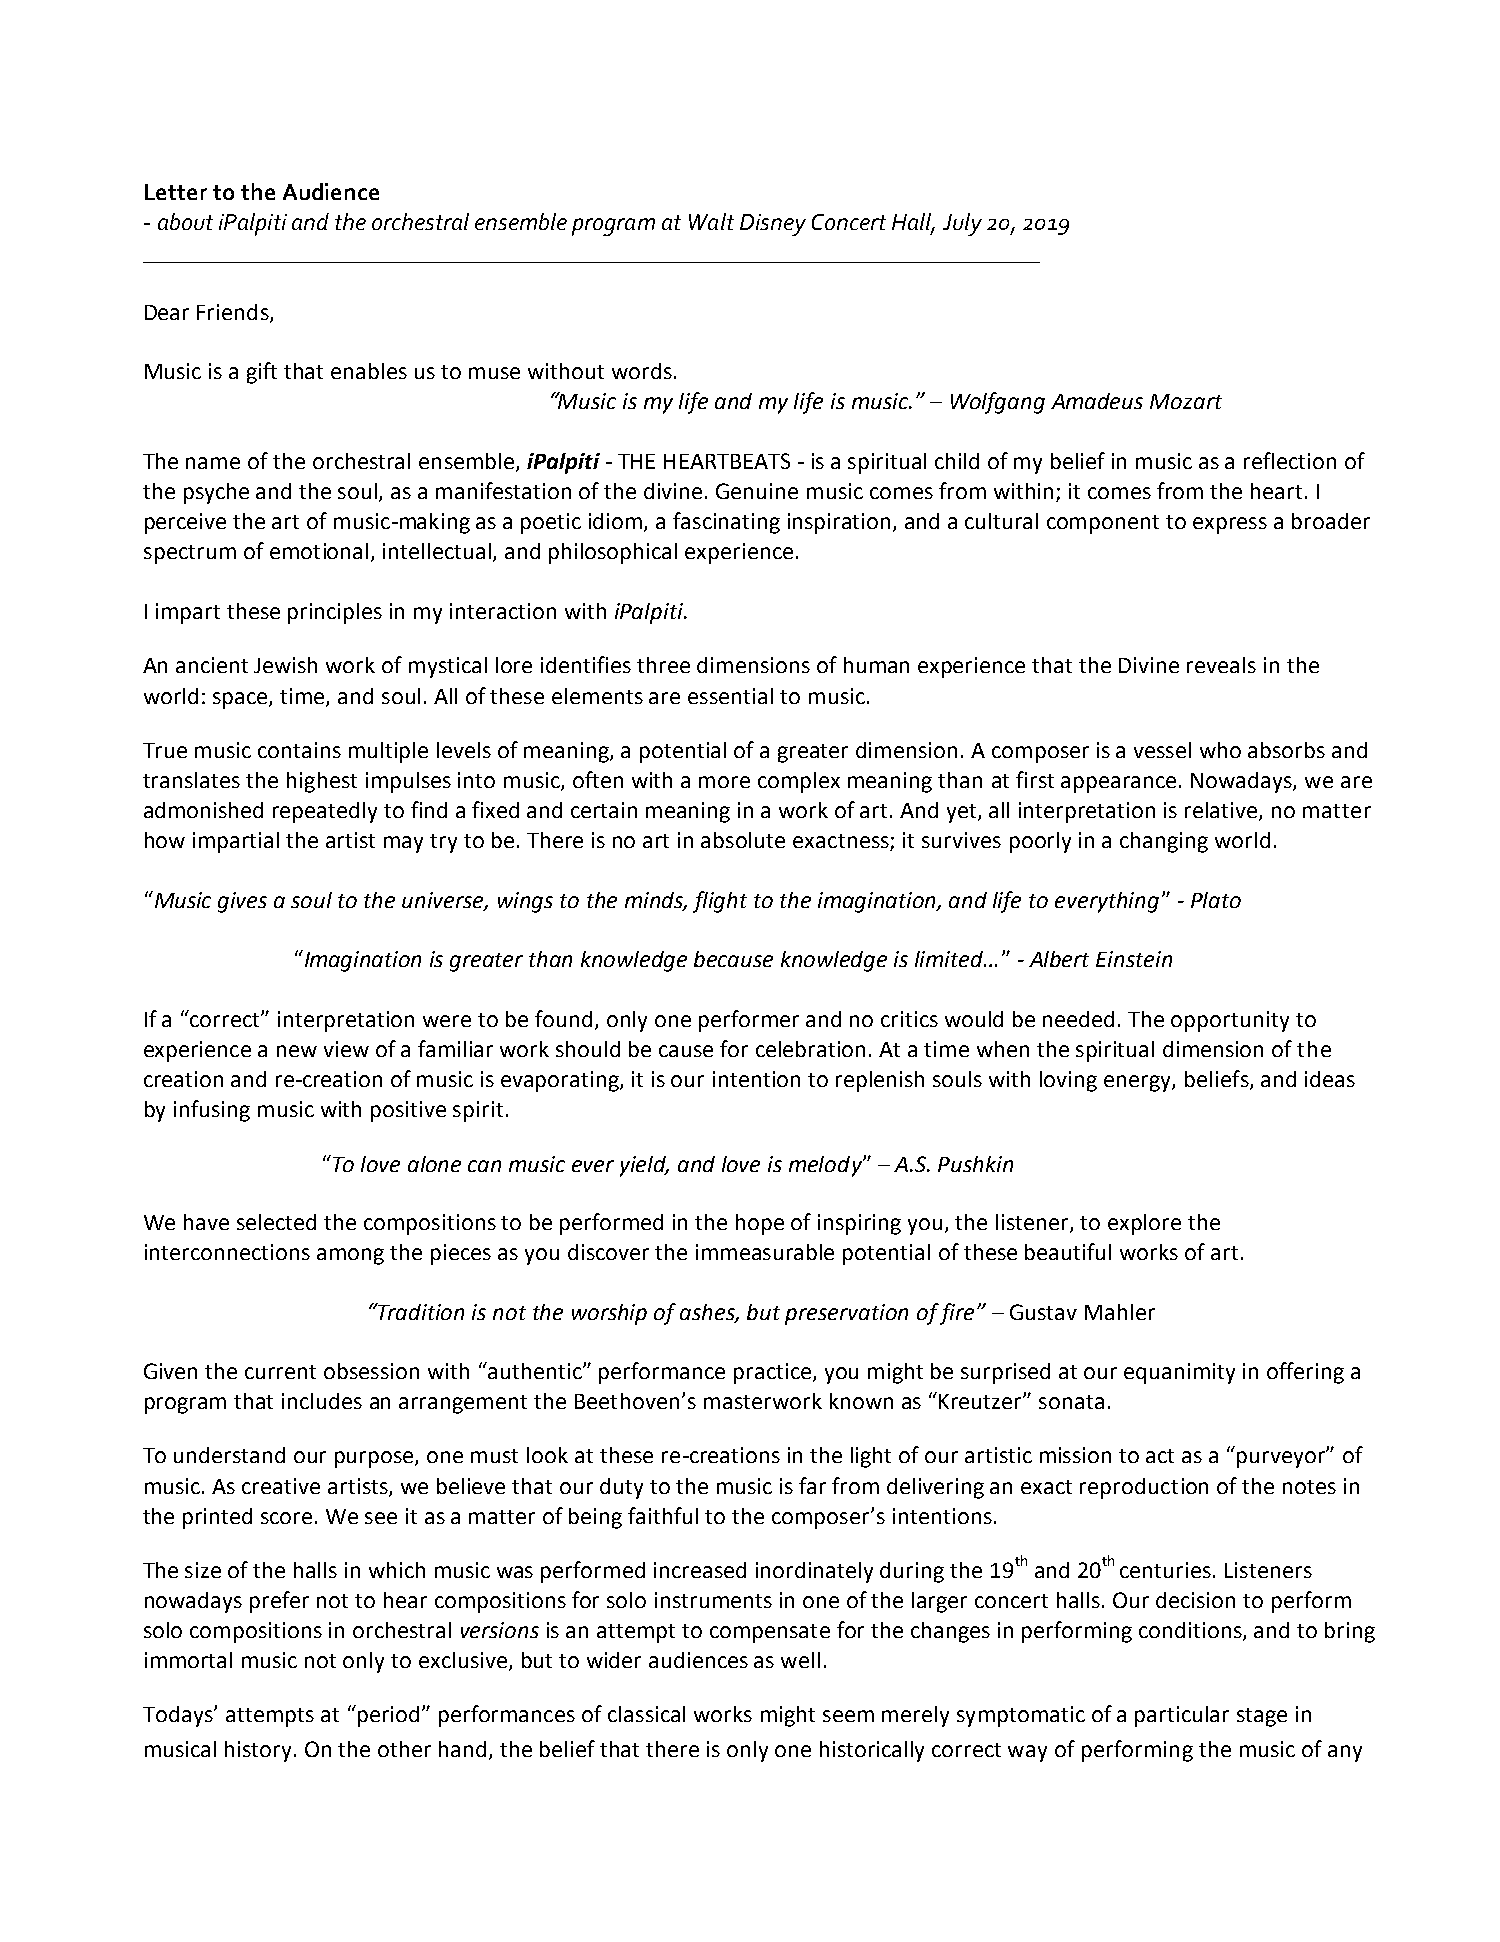 The image size is (1500, 1942). What do you see at coordinates (773, 225) in the screenshot?
I see `Disney` at bounding box center [773, 225].
